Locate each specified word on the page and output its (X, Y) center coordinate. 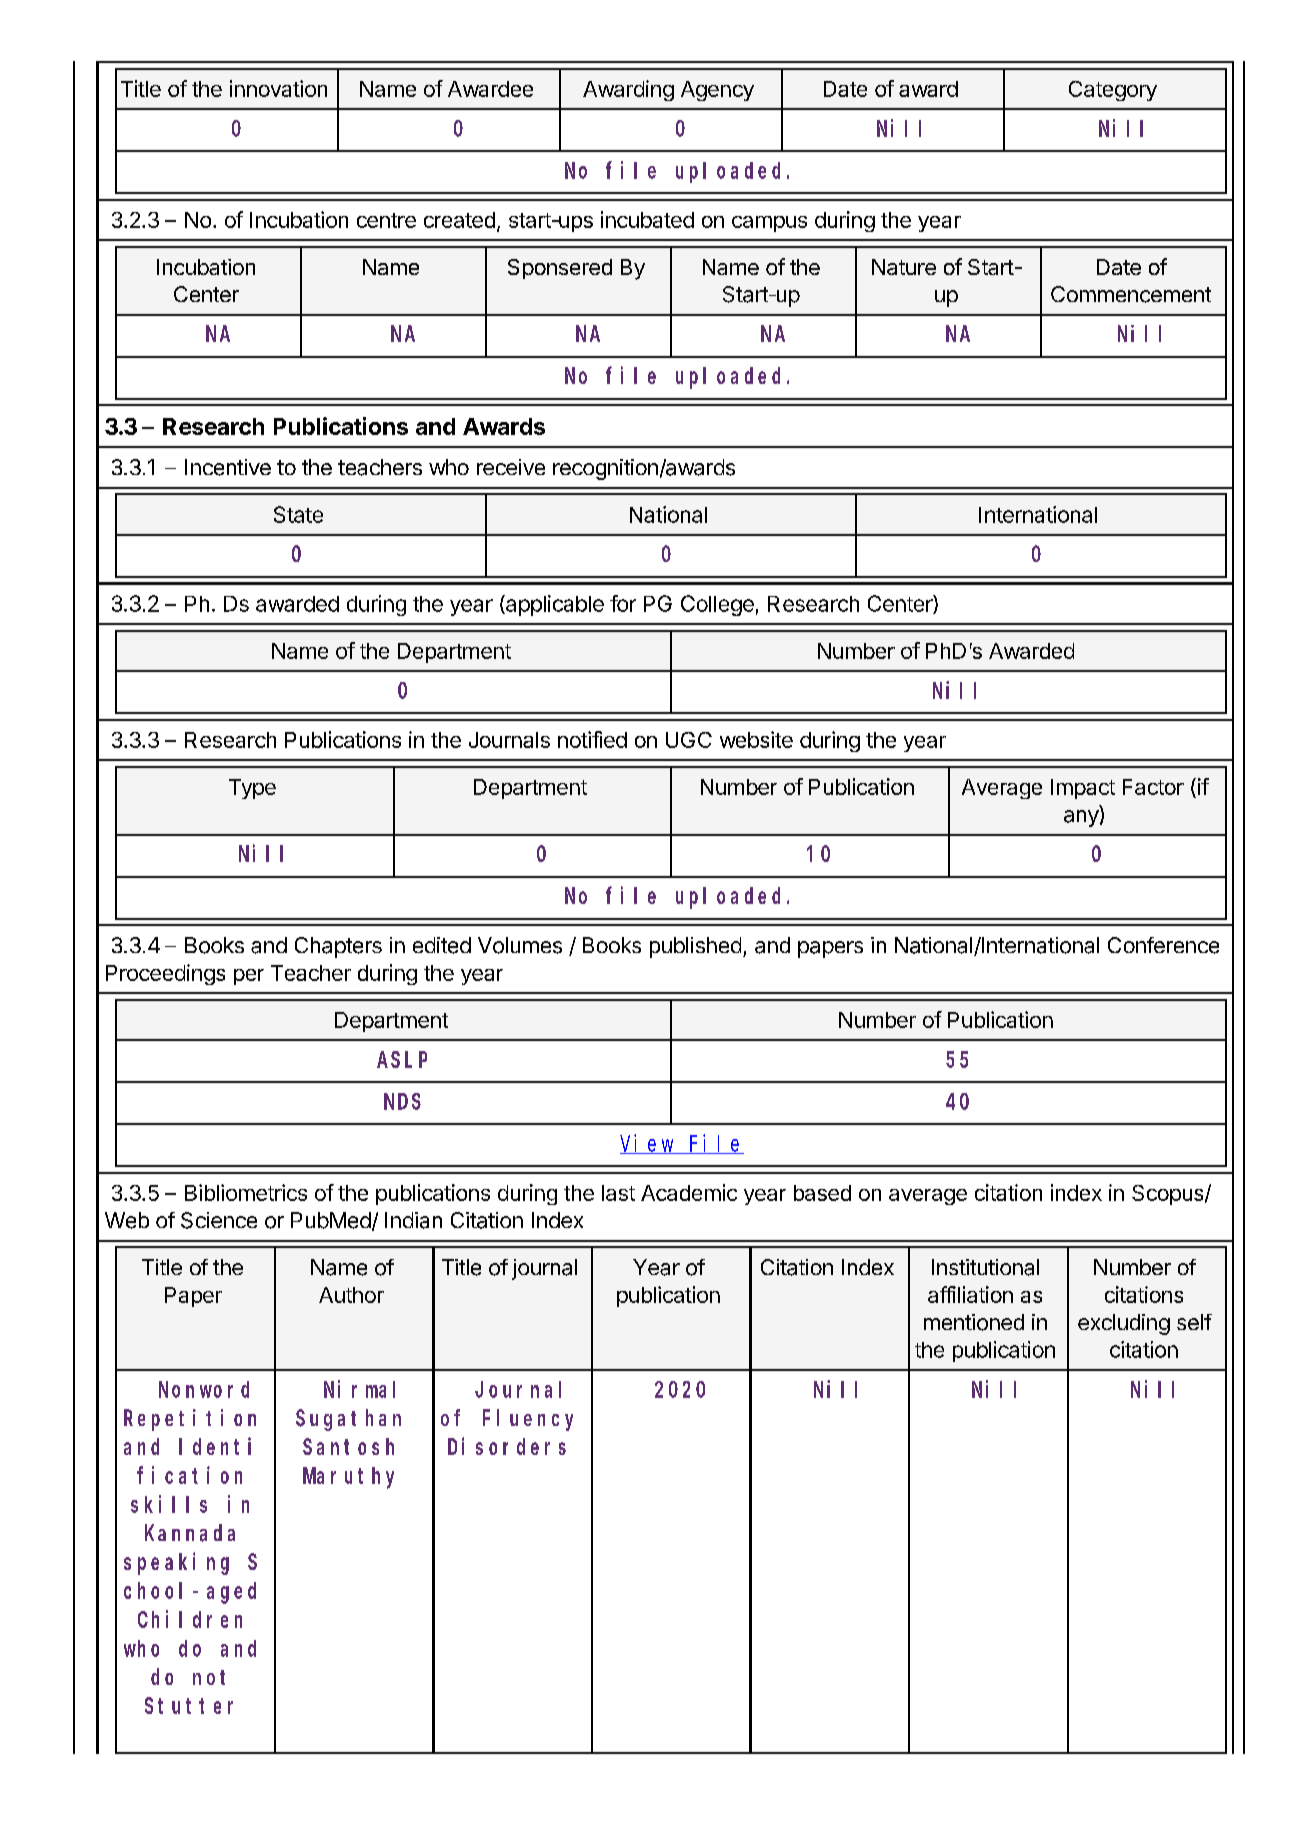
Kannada (190, 1533)
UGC (689, 740)
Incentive (228, 467)
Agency (717, 91)
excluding (1124, 1324)
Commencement (1131, 294)
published (695, 947)
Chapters (338, 947)
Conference (1163, 945)
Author (351, 1295)
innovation (278, 88)
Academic (689, 1192)
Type (252, 789)
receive (511, 467)
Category (1113, 91)
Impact (1083, 789)
